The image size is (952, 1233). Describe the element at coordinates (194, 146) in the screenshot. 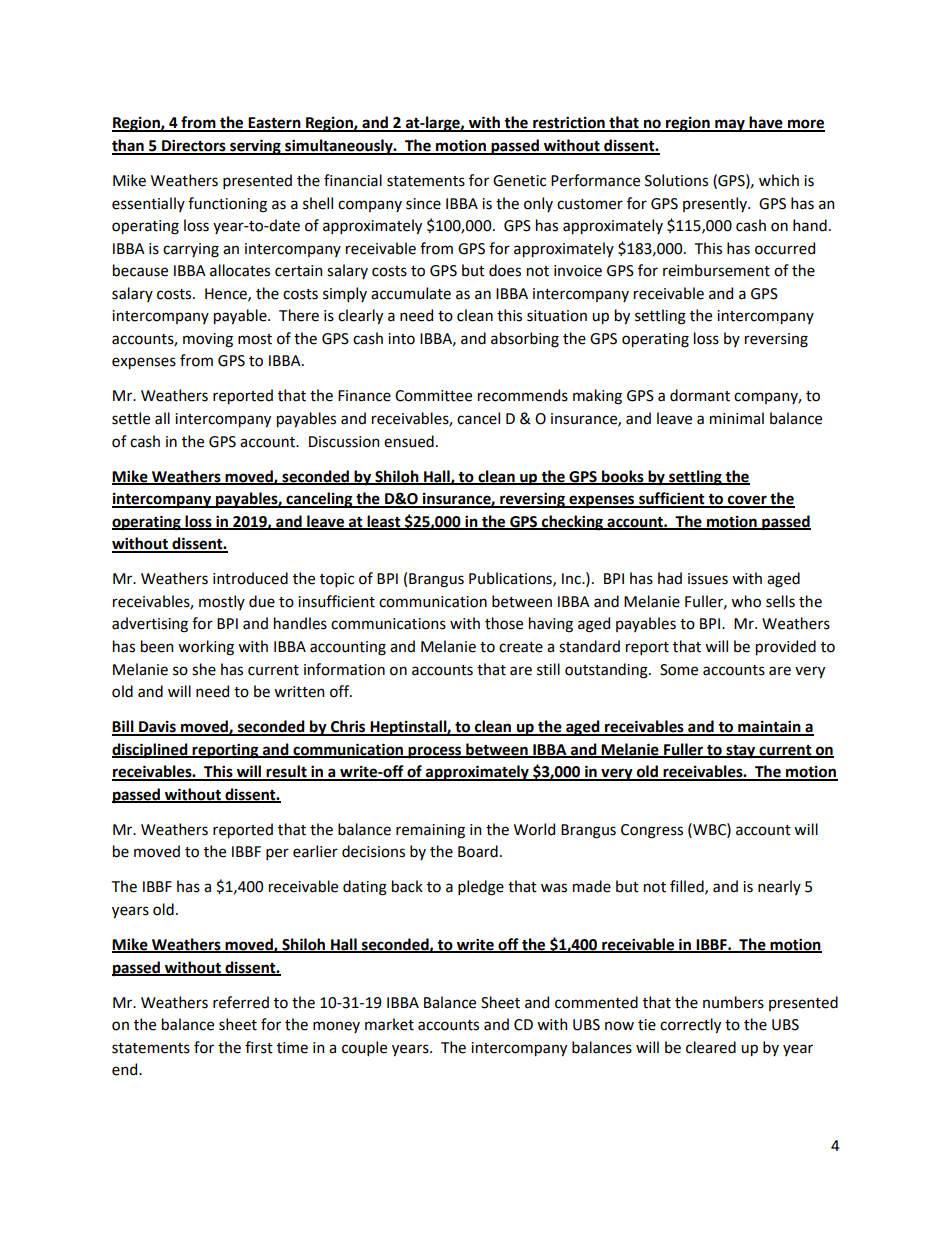

I see `Directors` at that location.
